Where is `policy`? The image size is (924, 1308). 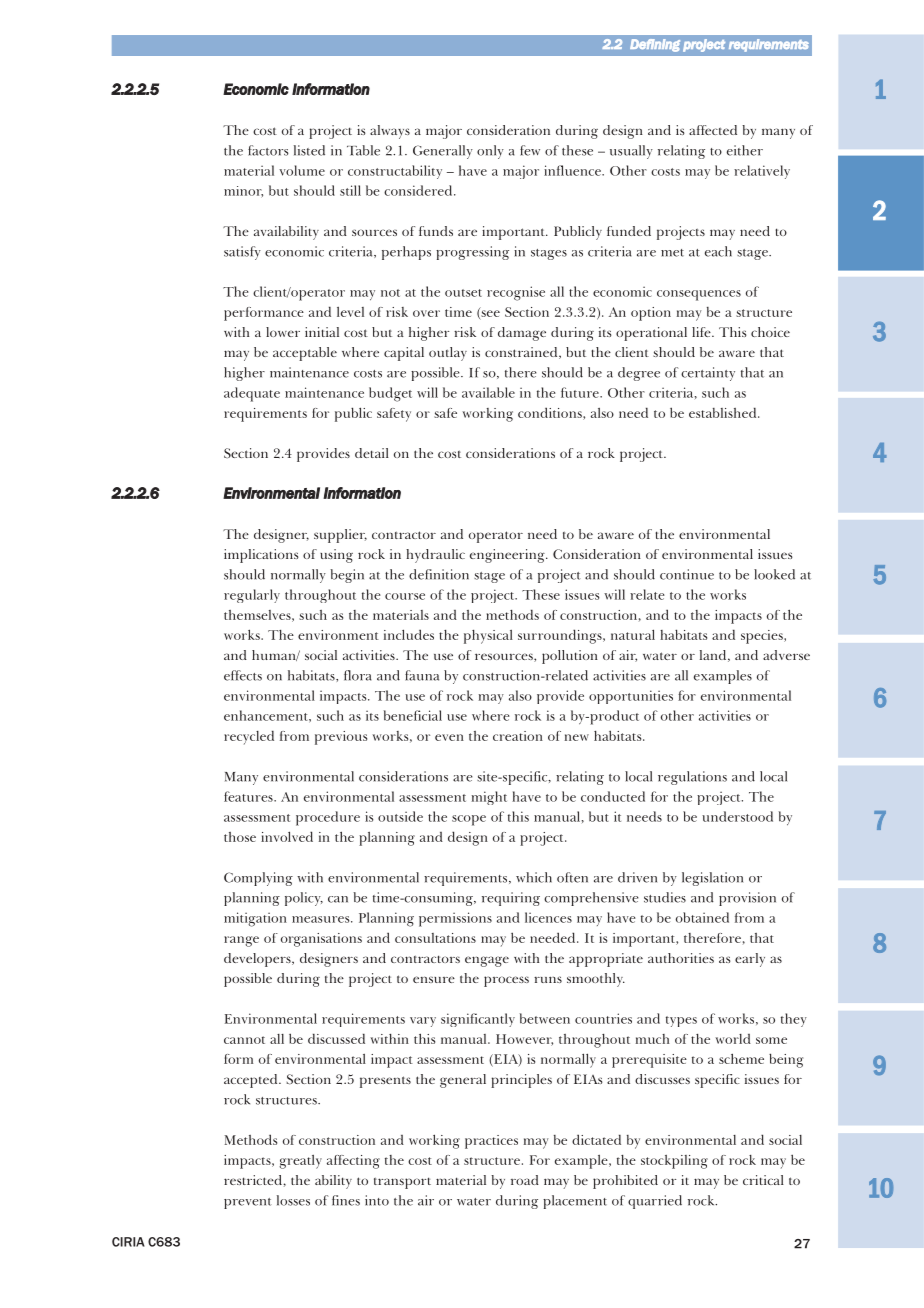
policy is located at coordinates (304, 899).
